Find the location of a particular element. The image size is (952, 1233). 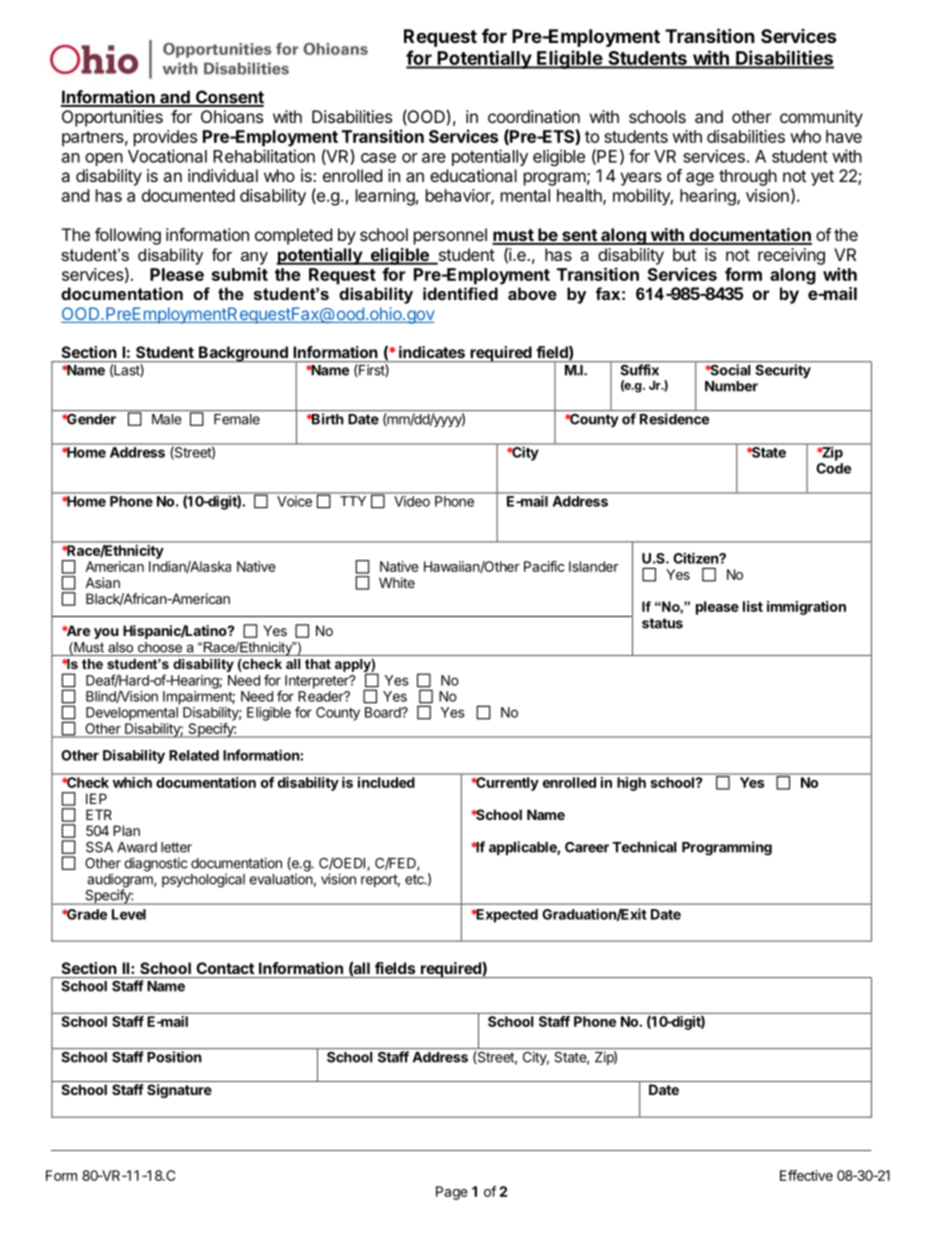

Vocational is located at coordinates (167, 156).
